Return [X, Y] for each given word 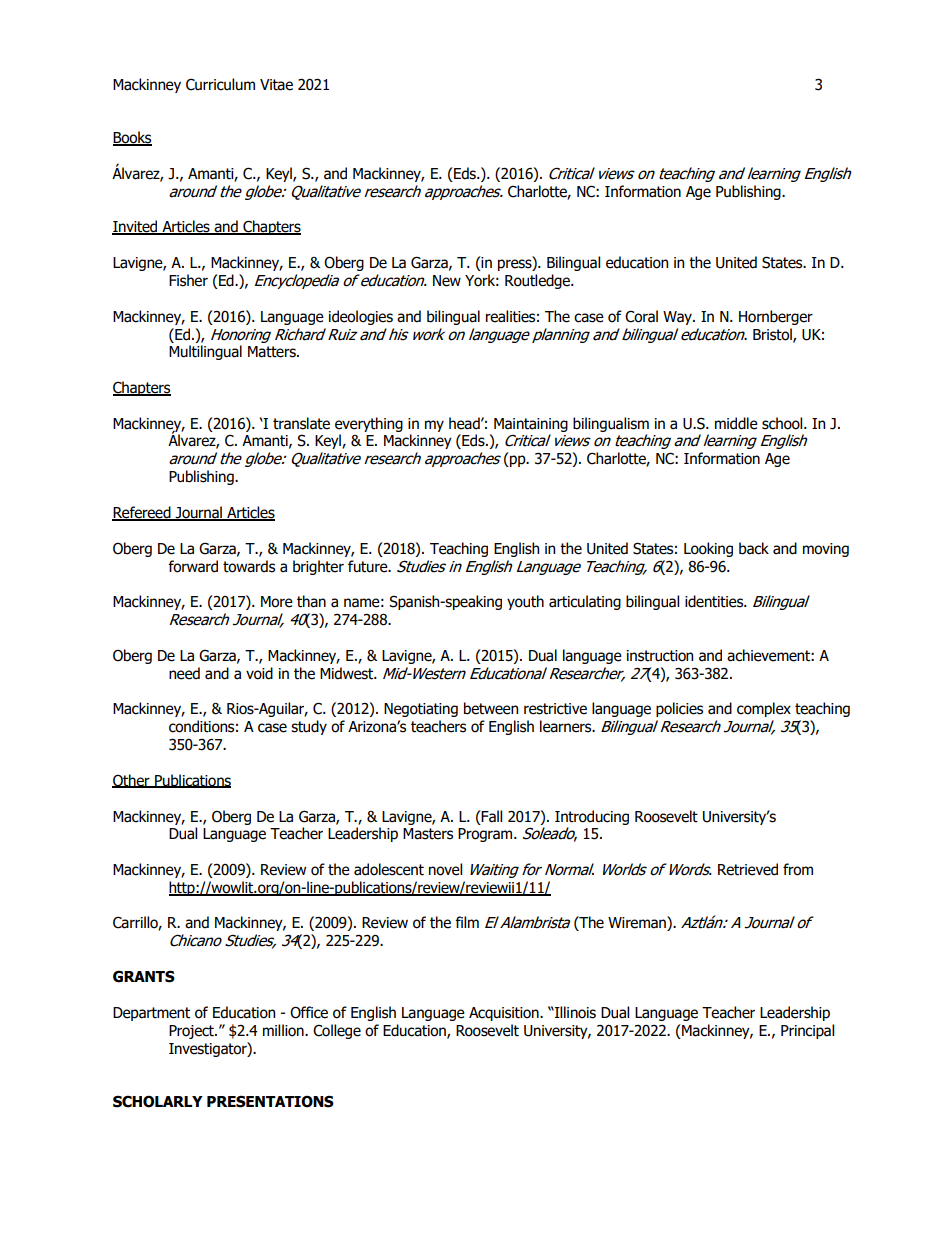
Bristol [773, 335]
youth [525, 602]
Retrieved [748, 869]
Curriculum [220, 84]
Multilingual [205, 352]
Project [192, 1032]
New [447, 281]
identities [715, 601]
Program [486, 835]
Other [132, 781]
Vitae [276, 85]
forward [193, 566]
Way [678, 318]
